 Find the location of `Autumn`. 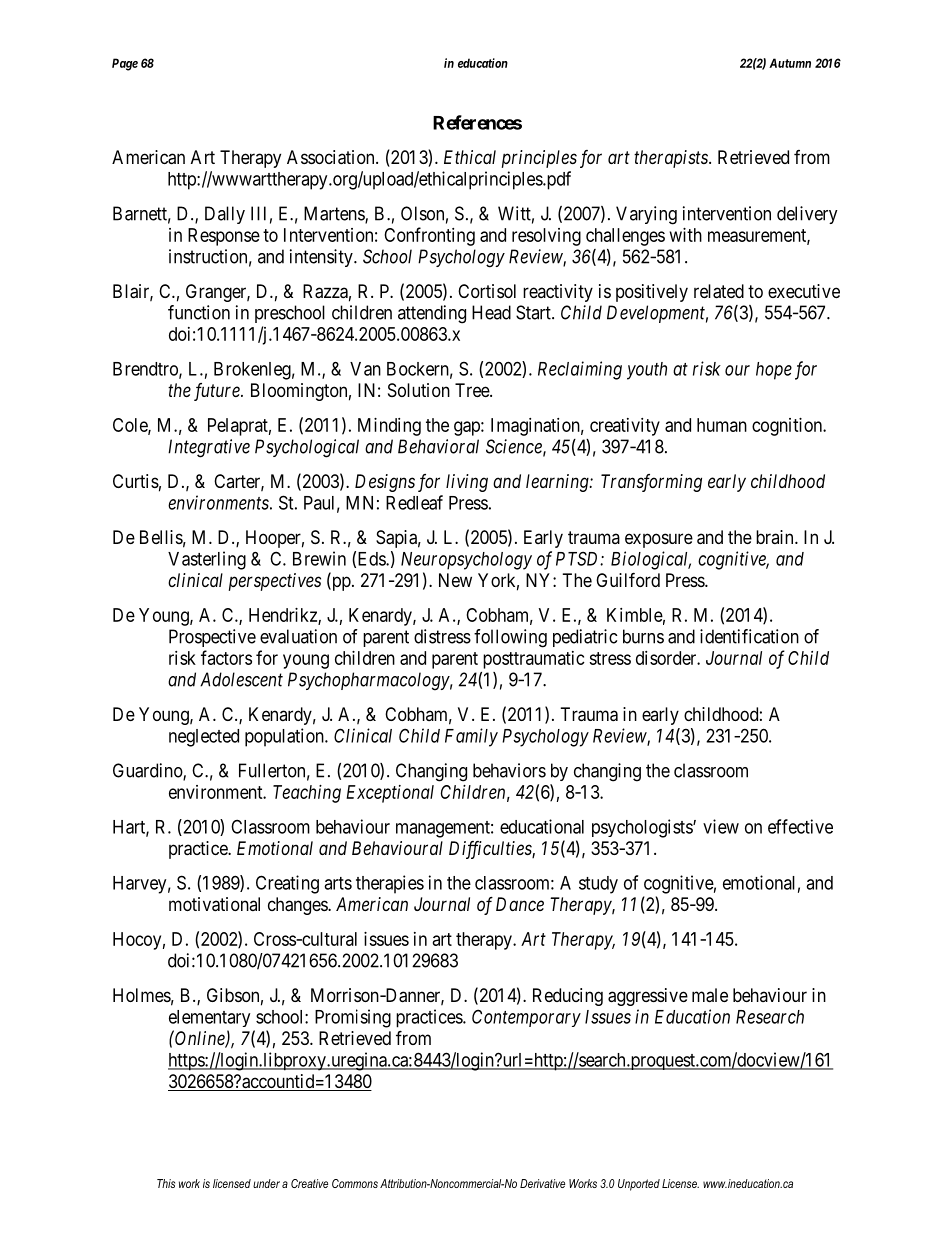

Autumn is located at coordinates (790, 63).
